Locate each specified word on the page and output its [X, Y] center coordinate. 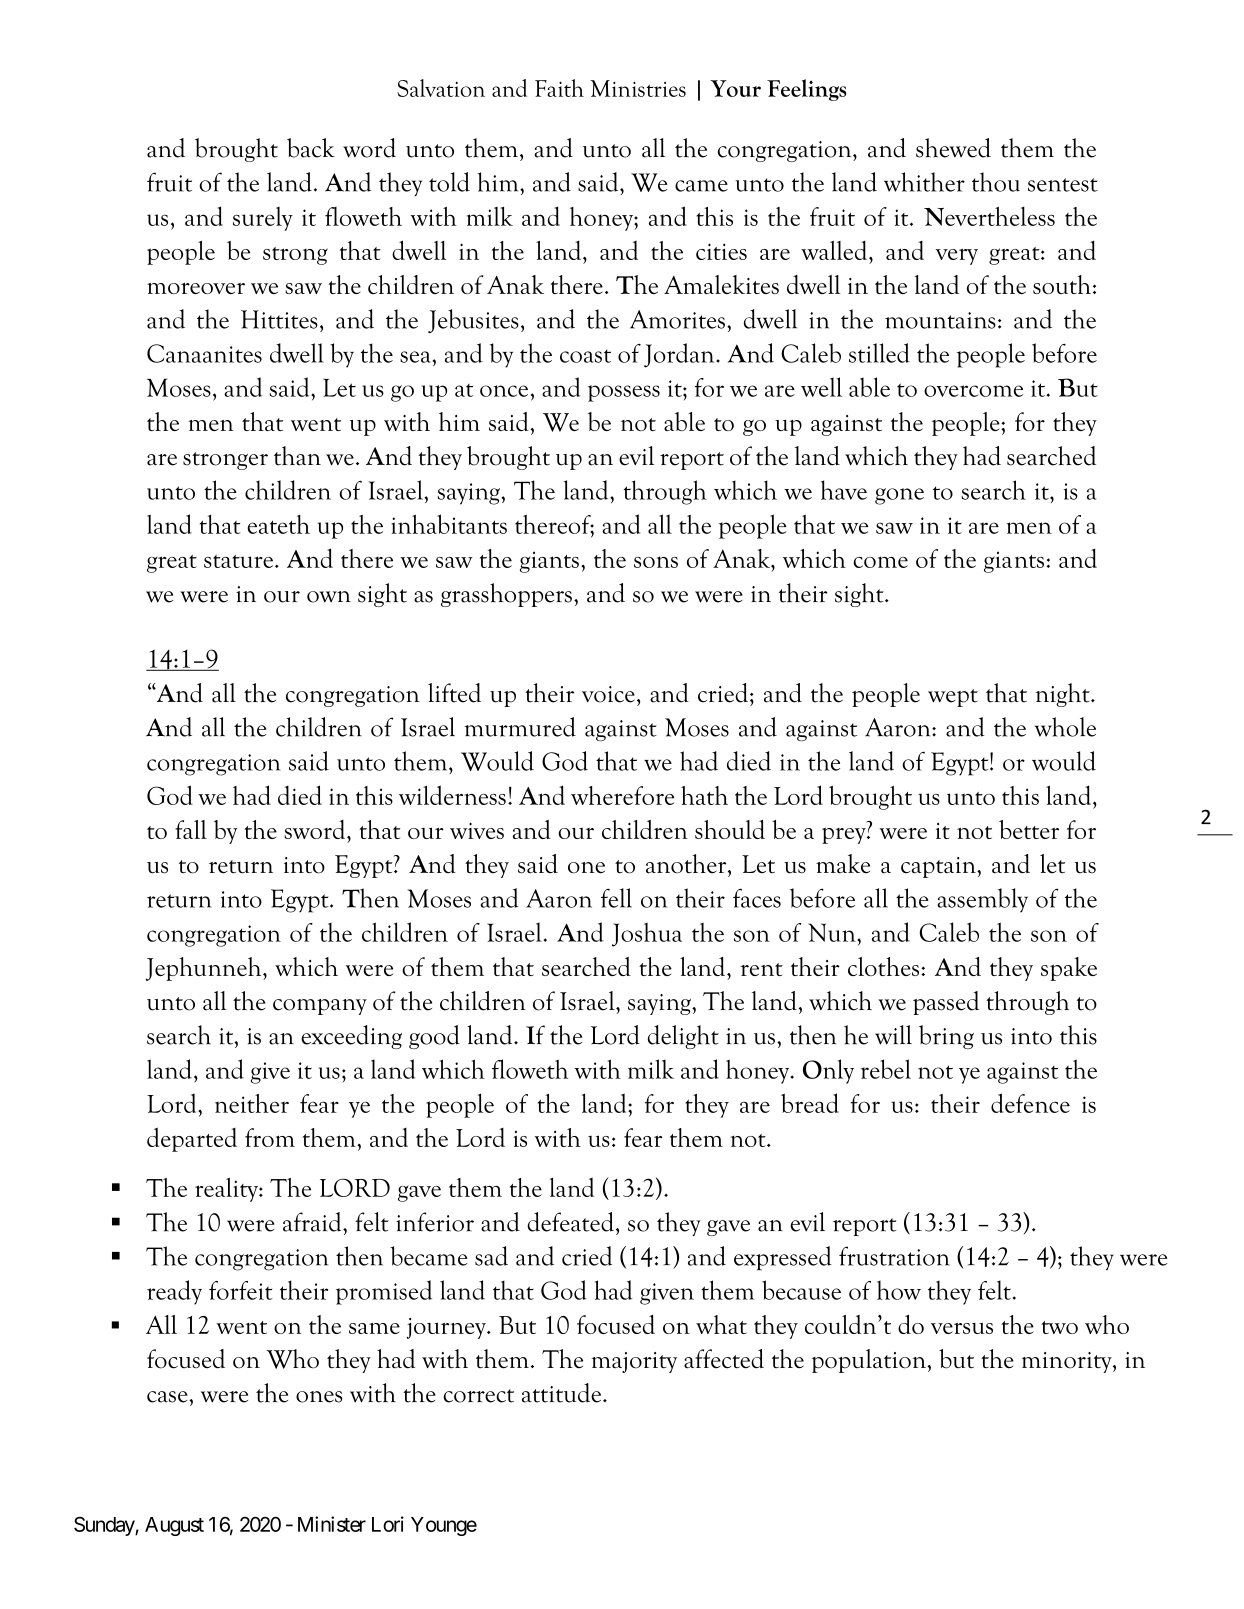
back [311, 148]
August [174, 1526]
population [870, 1361]
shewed [953, 148]
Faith [559, 88]
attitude [563, 1393]
